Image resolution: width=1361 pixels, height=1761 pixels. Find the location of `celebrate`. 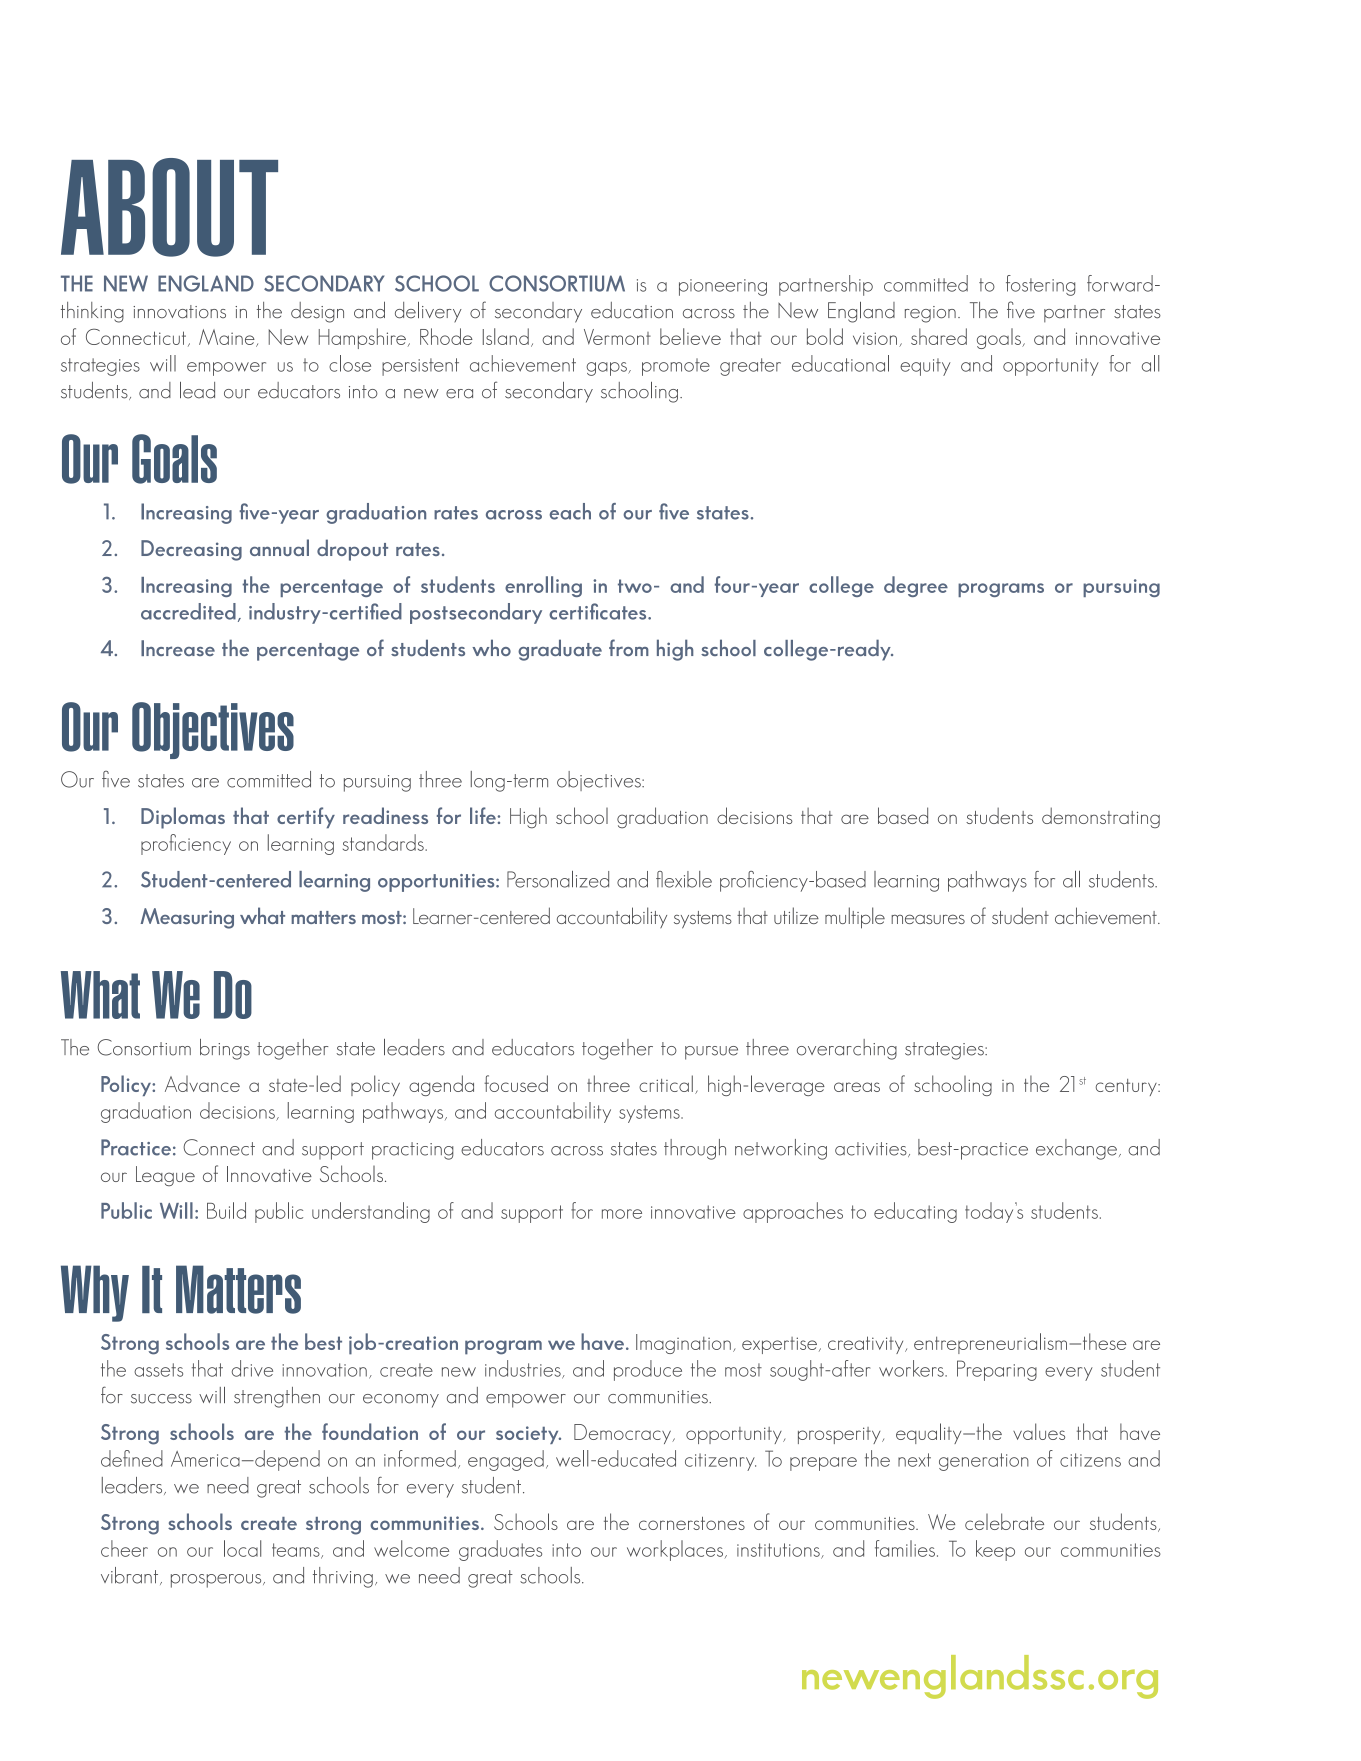

celebrate is located at coordinates (1004, 1521).
